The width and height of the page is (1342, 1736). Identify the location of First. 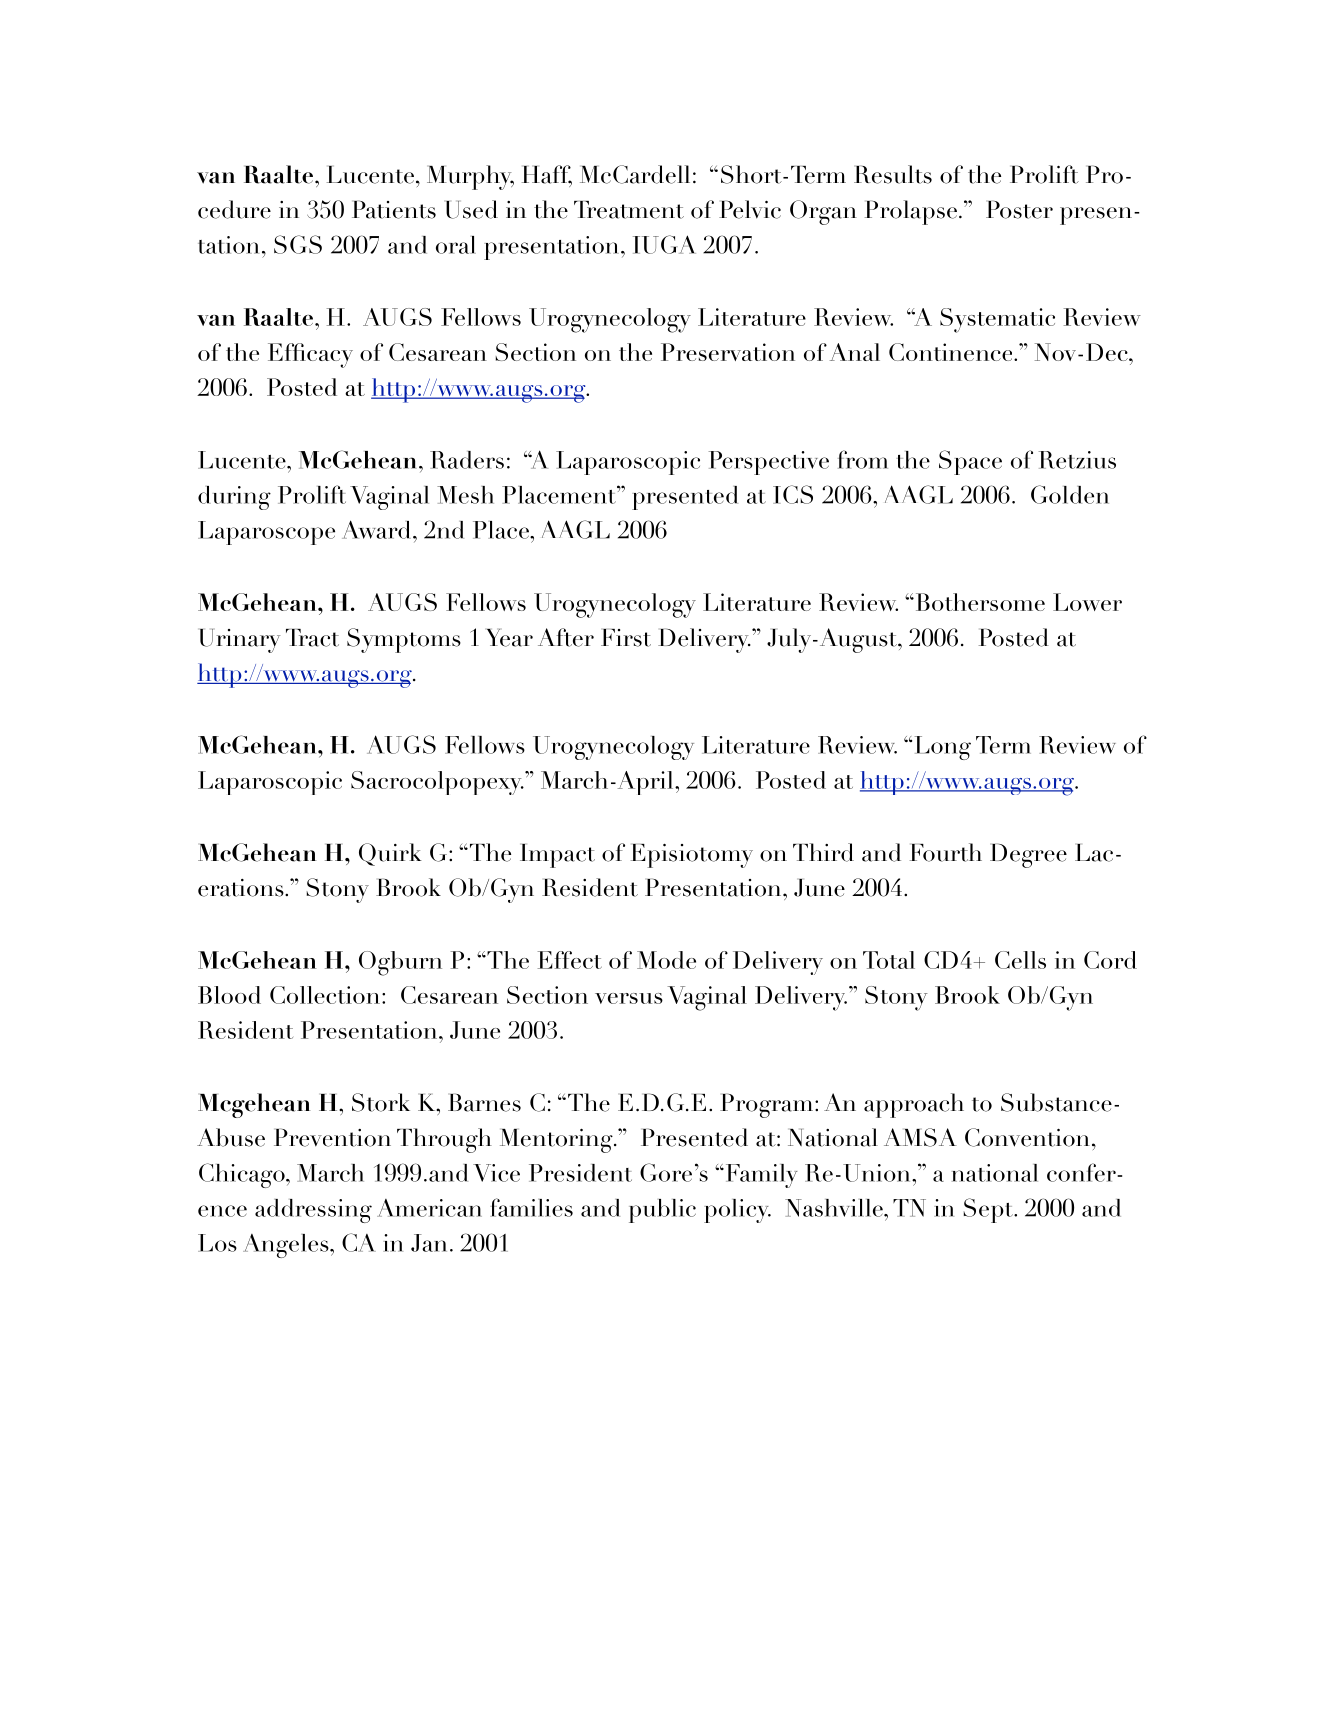
(626, 638).
